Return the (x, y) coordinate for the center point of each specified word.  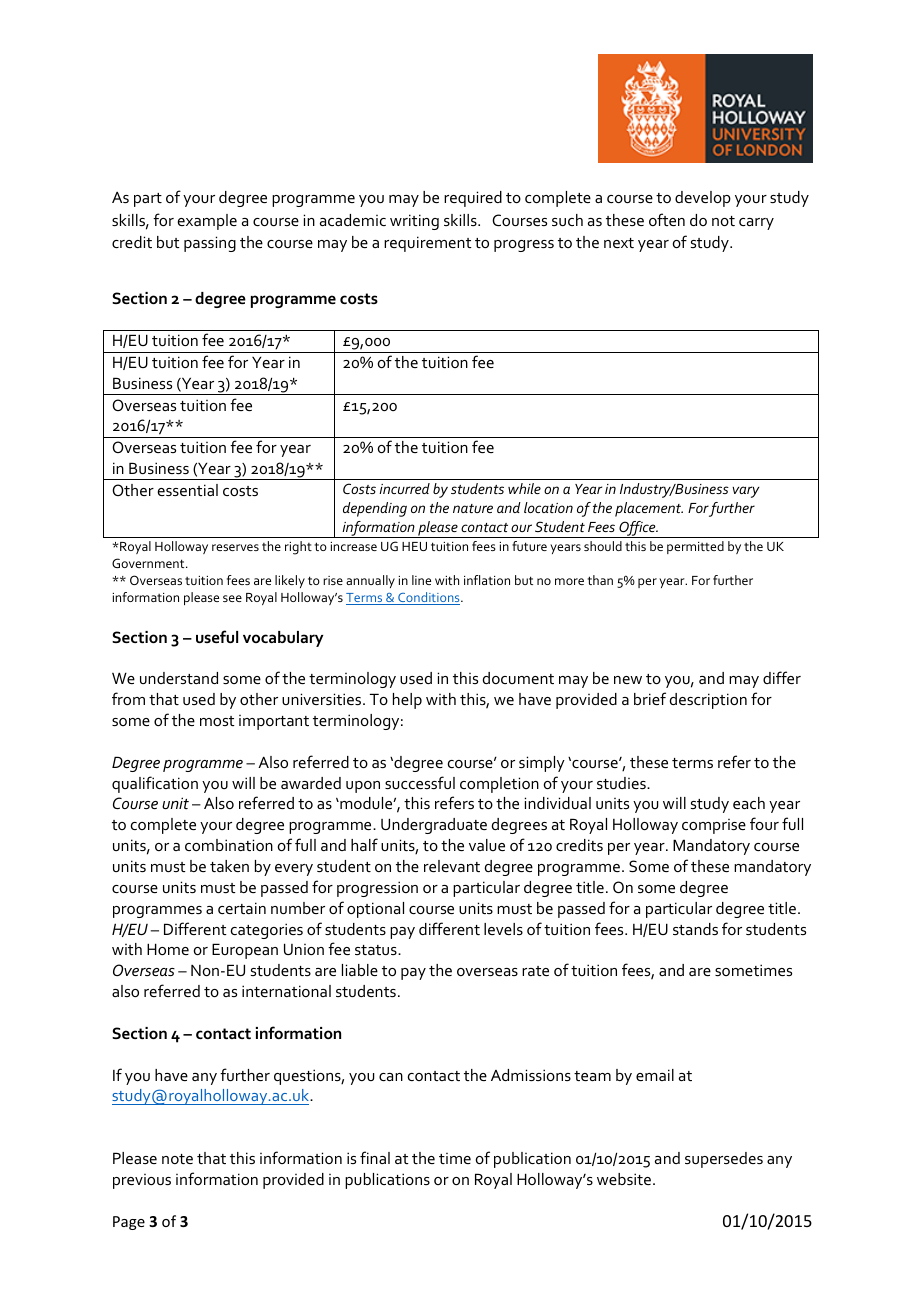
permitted (695, 547)
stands (695, 929)
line (421, 580)
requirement (428, 244)
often (667, 219)
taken (229, 866)
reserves (235, 547)
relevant (452, 866)
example (207, 222)
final (375, 1157)
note (177, 1159)
